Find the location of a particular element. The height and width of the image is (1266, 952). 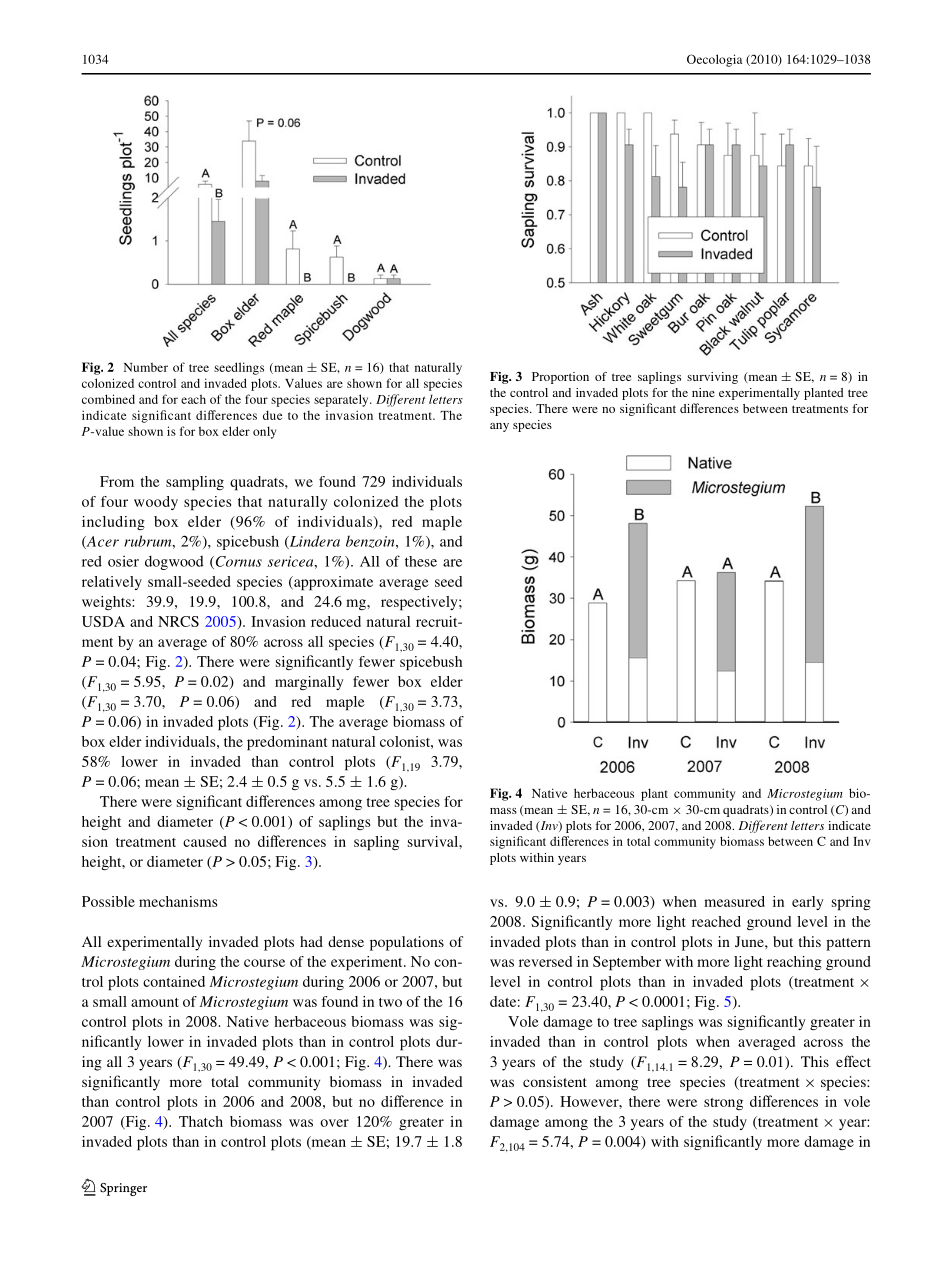

amount is located at coordinates (155, 1002).
